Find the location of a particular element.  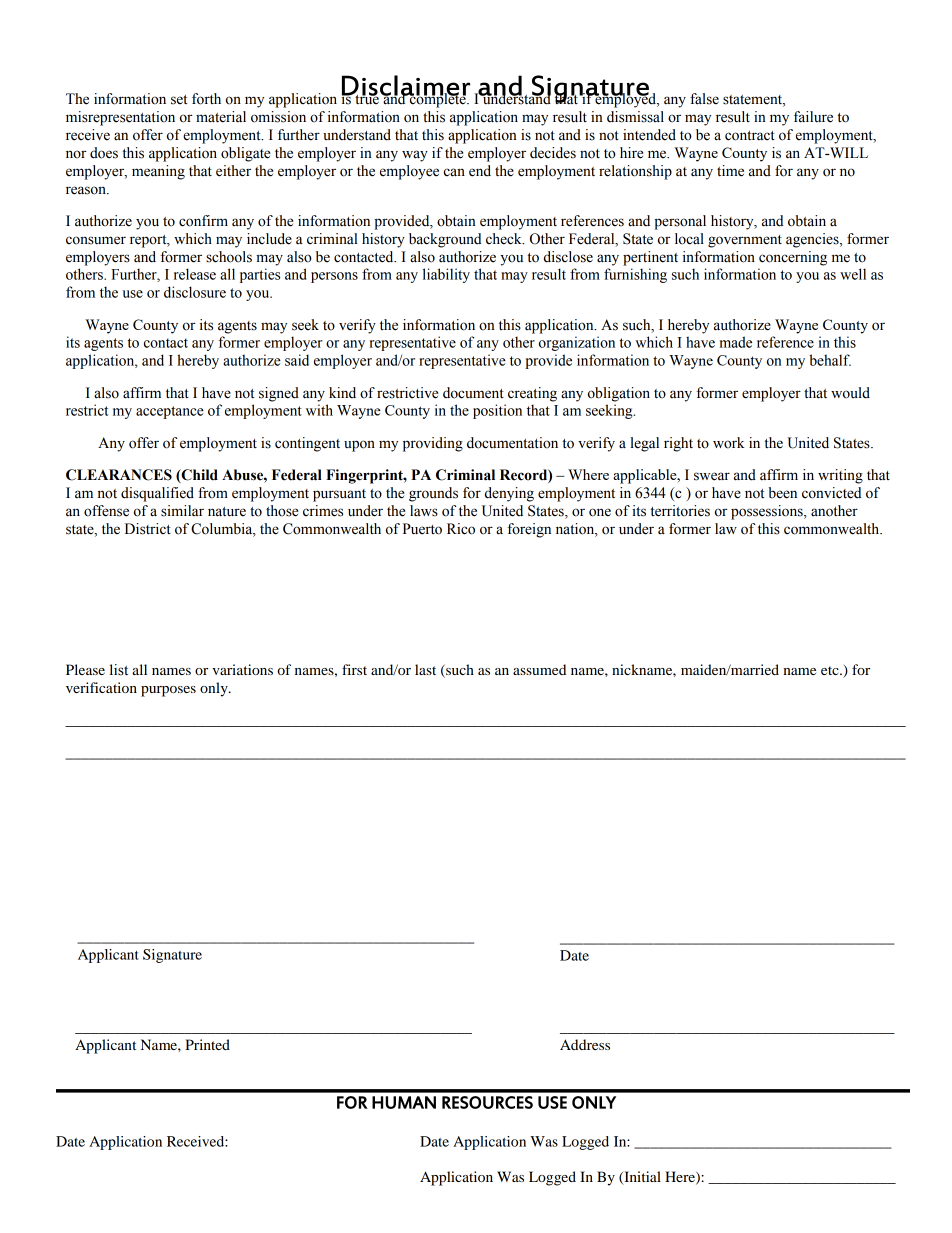

set is located at coordinates (179, 100).
